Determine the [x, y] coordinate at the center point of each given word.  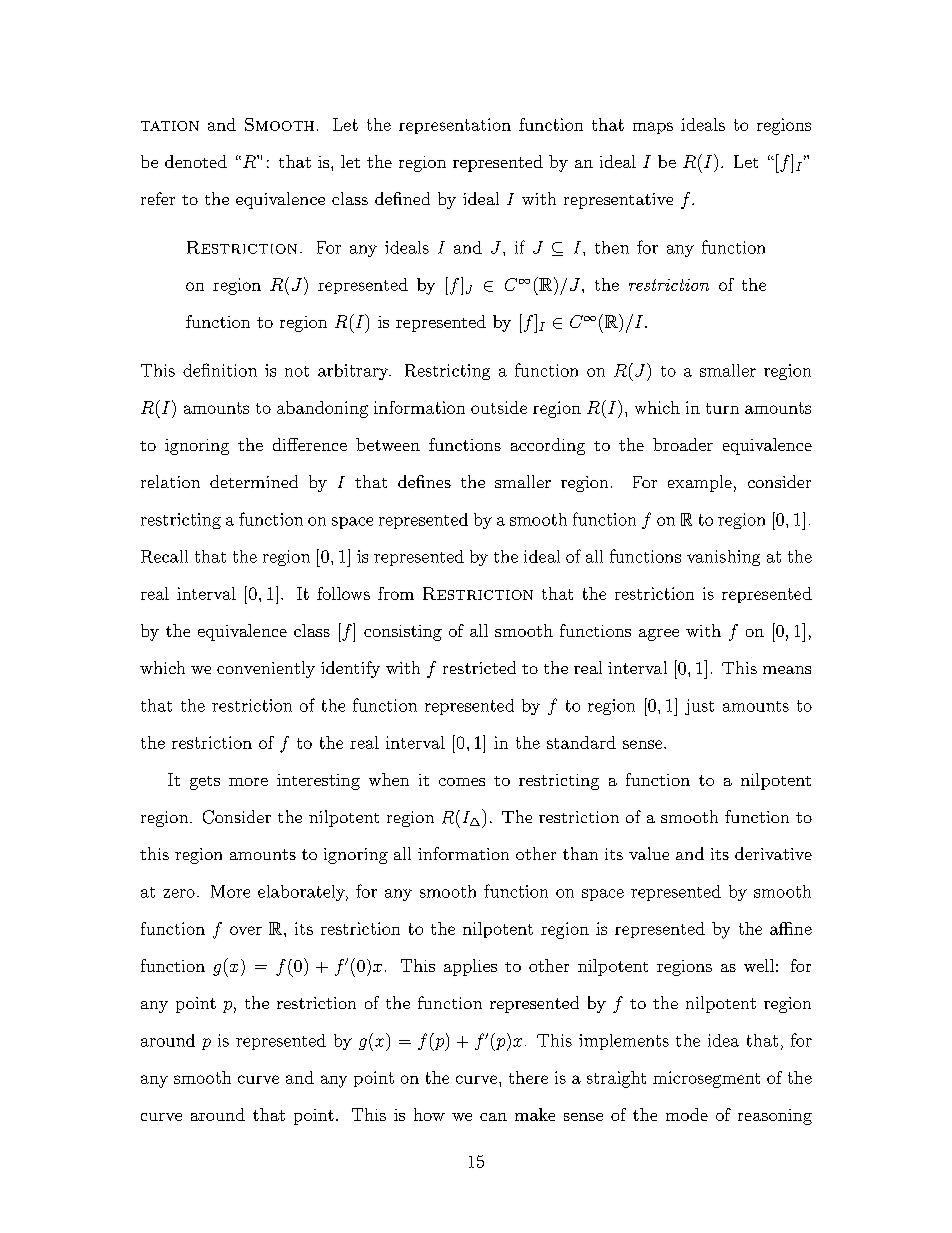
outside [499, 407]
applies [470, 967]
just [699, 707]
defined [402, 198]
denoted [196, 161]
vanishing [723, 558]
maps [653, 128]
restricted [479, 667]
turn [722, 408]
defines [424, 481]
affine [791, 928]
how [429, 1114]
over [246, 930]
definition [220, 370]
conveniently [266, 669]
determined [254, 481]
